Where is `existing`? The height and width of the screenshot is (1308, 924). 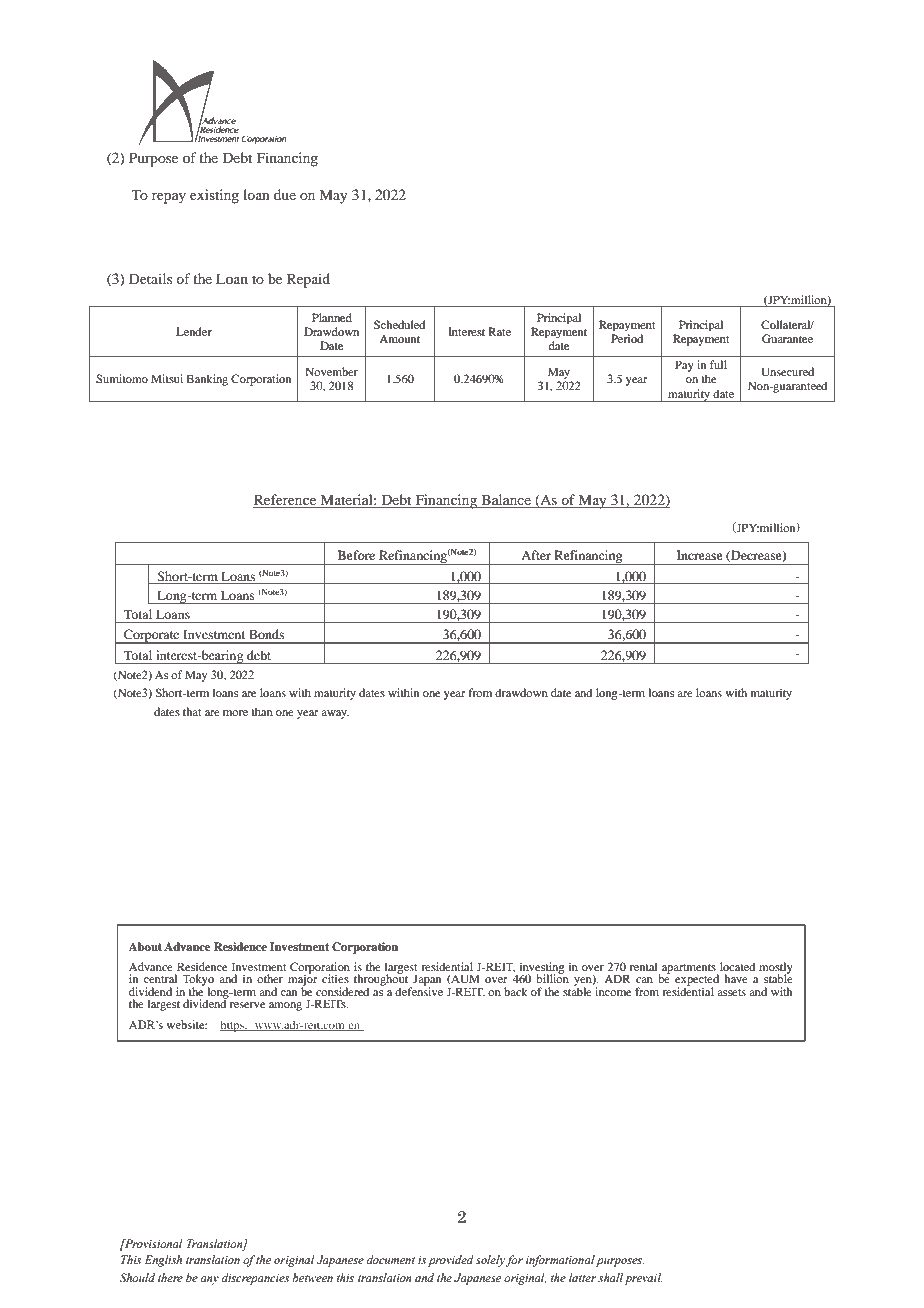
existing is located at coordinates (214, 196).
